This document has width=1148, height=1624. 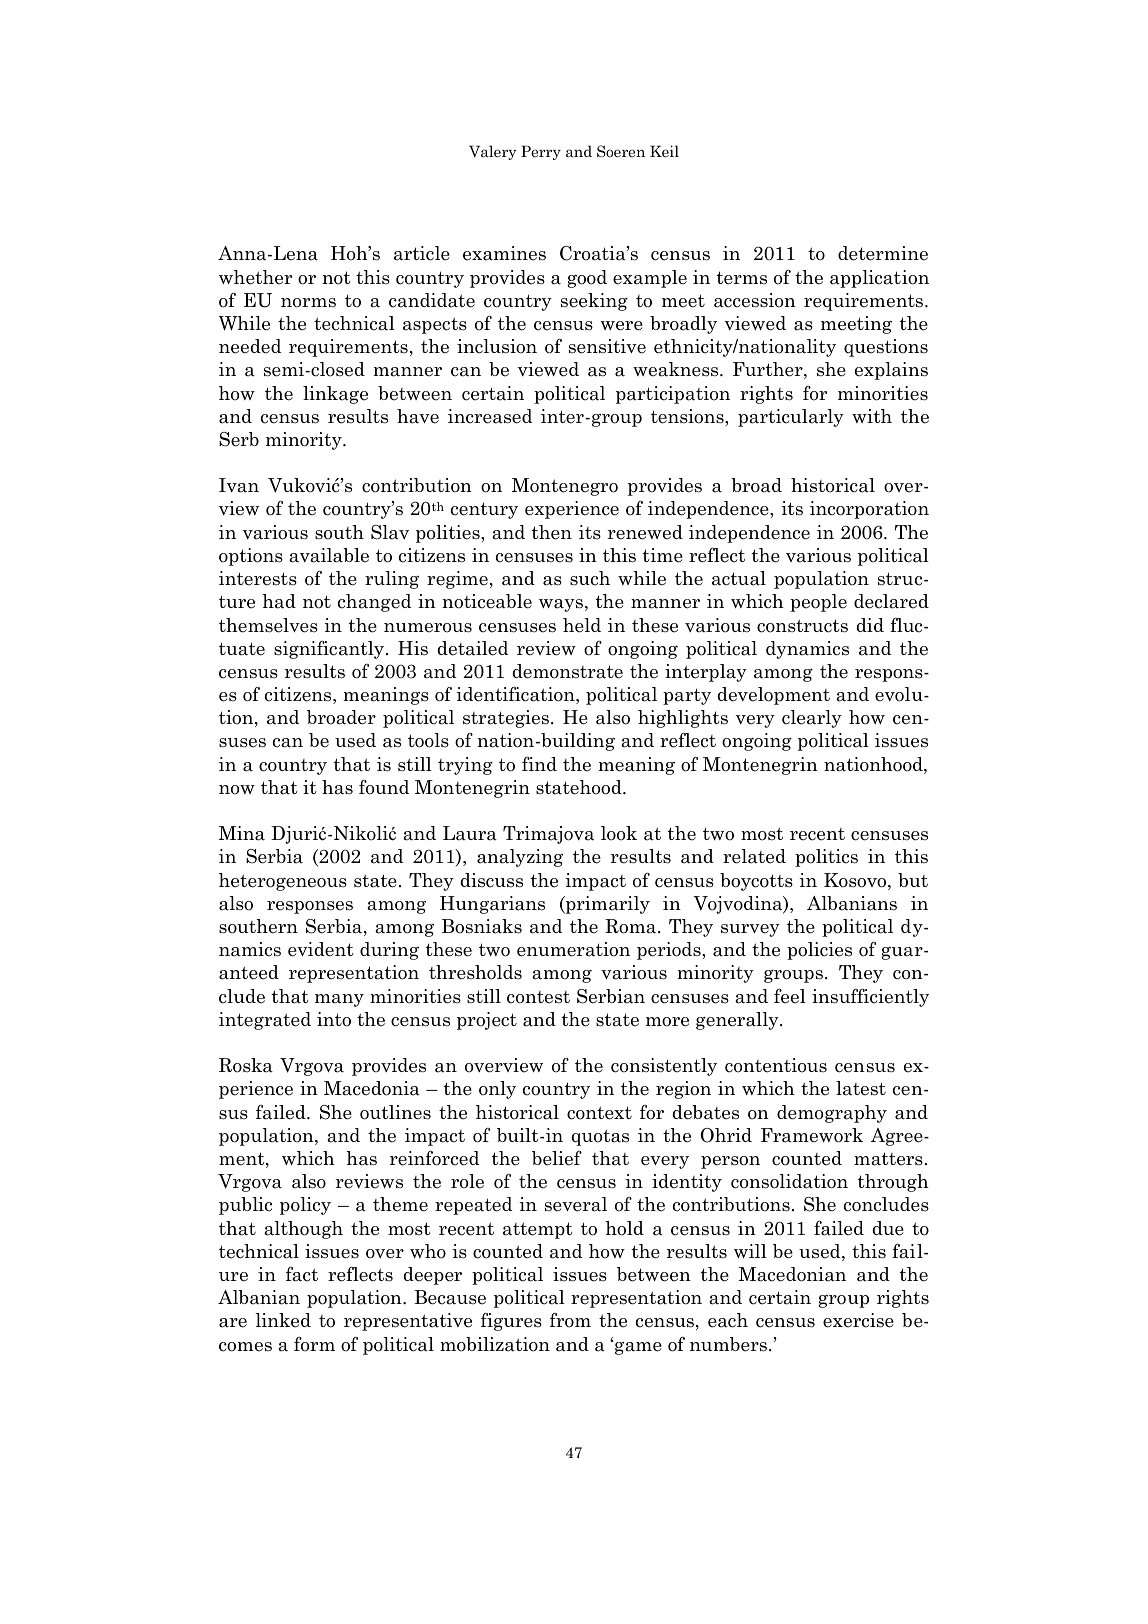 What do you see at coordinates (812, 719) in the document?
I see `clearly` at bounding box center [812, 719].
